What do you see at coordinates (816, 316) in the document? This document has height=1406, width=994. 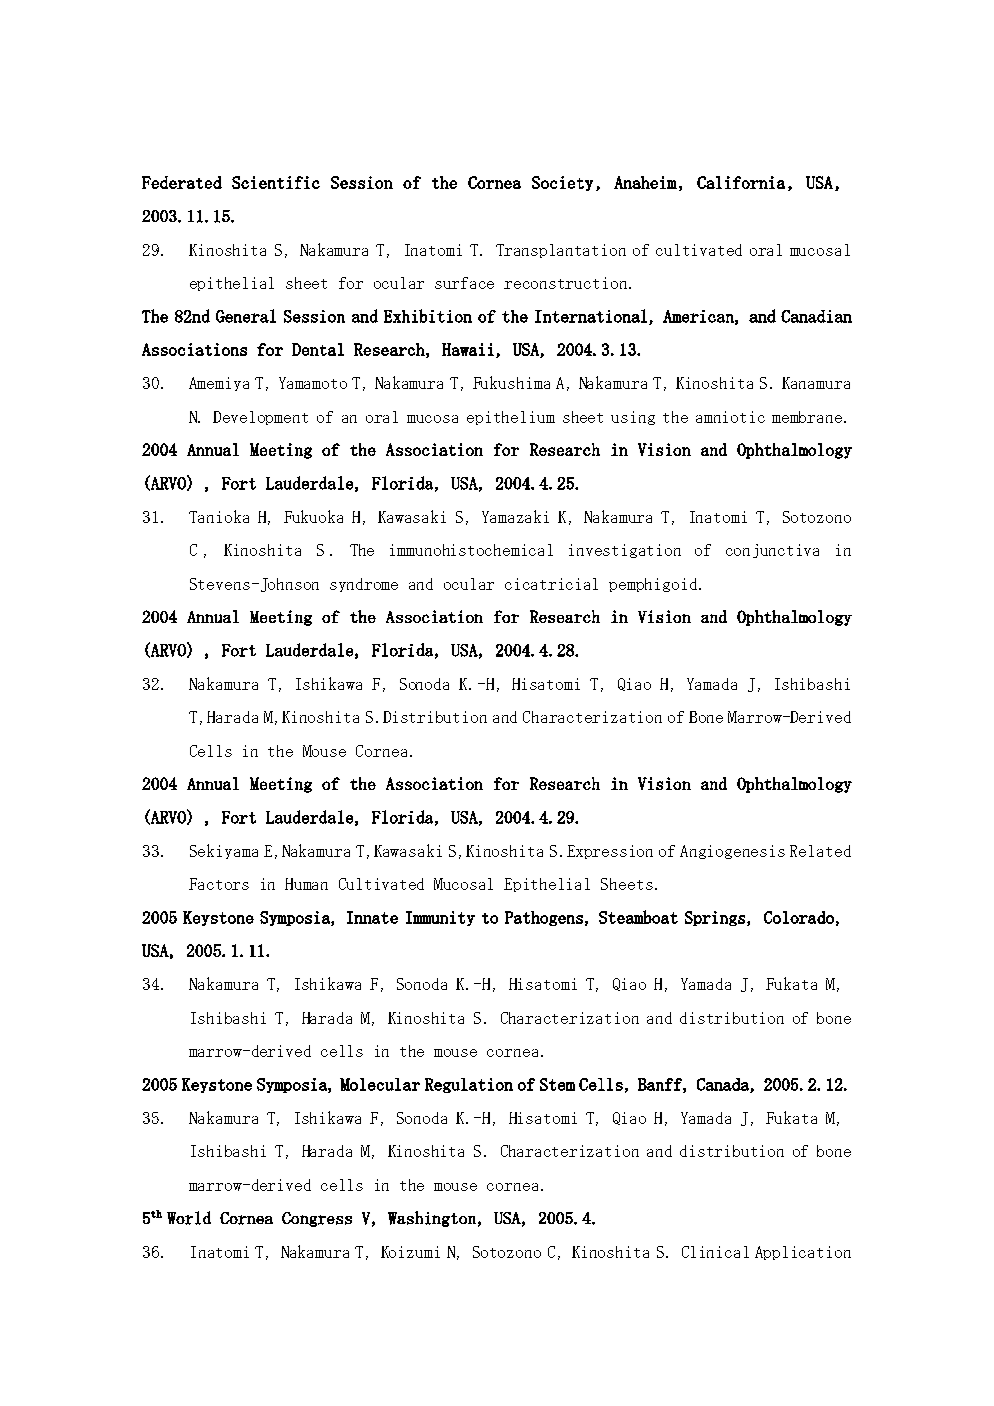 I see `Canadian` at bounding box center [816, 316].
